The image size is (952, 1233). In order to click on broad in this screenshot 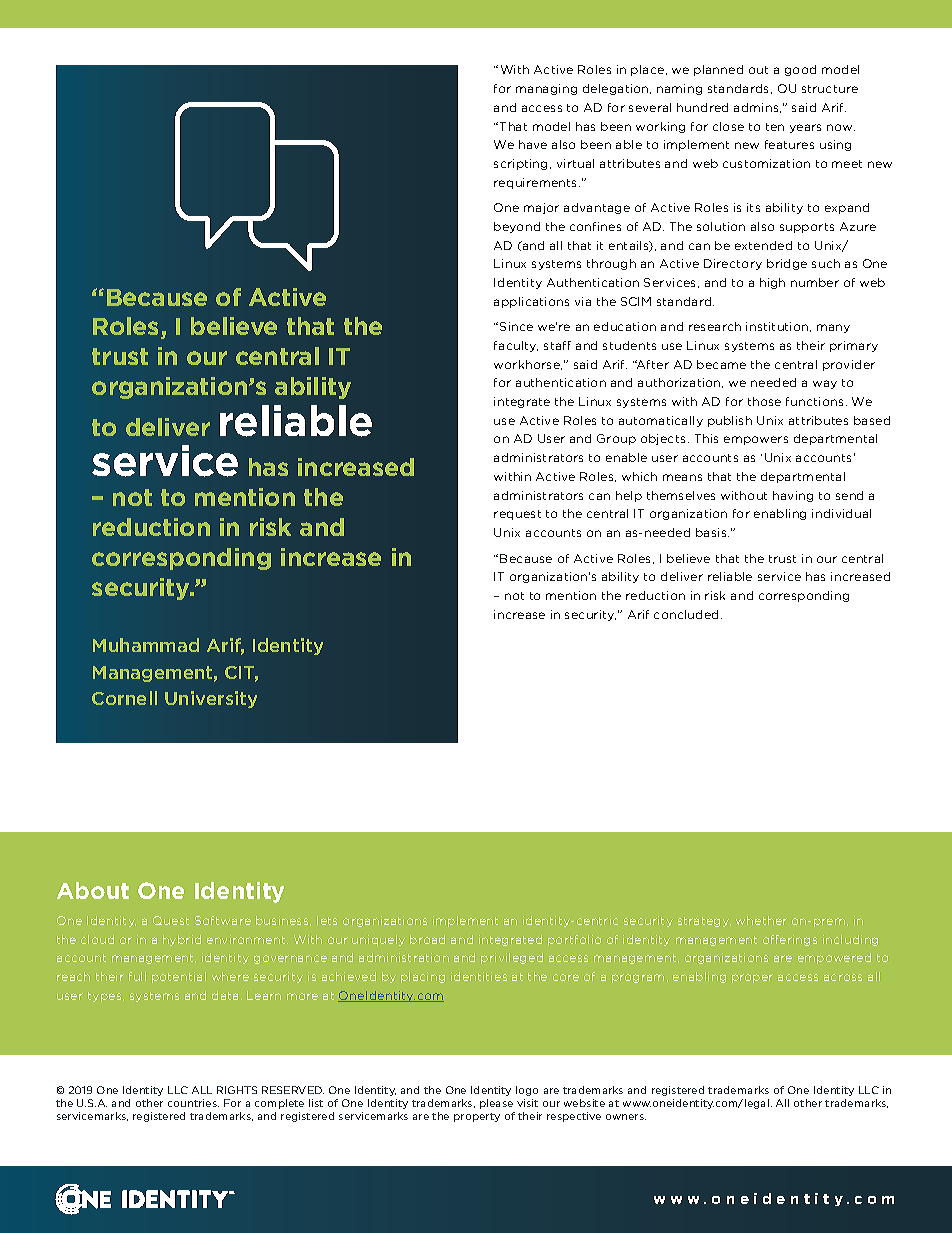, I will do `click(427, 939)`.
